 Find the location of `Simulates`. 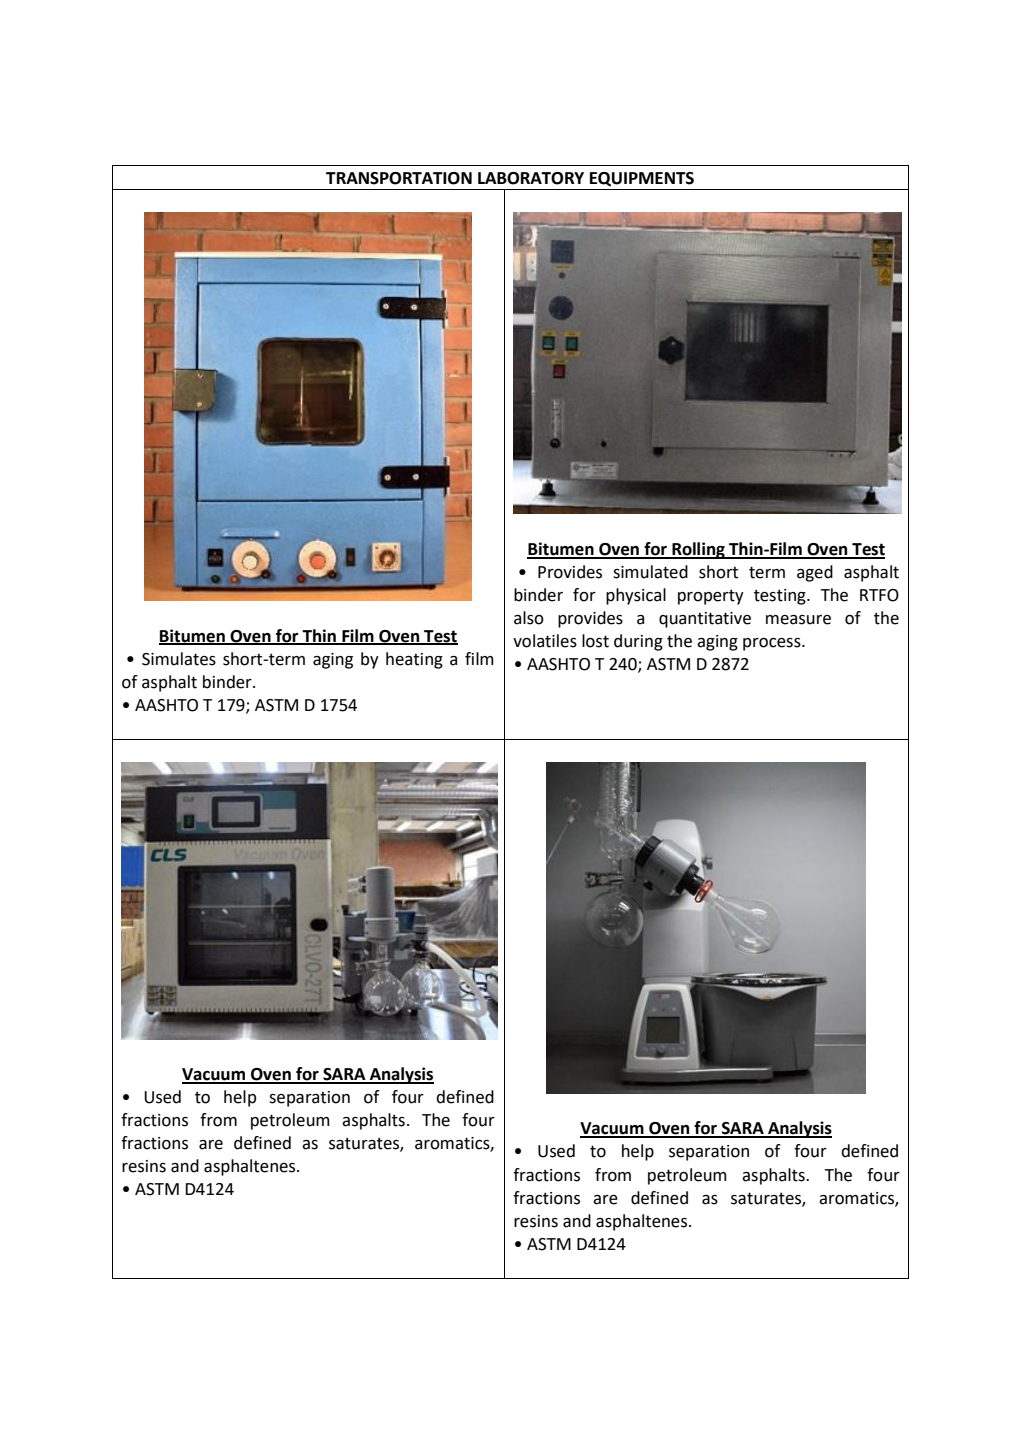

Simulates is located at coordinates (179, 659).
